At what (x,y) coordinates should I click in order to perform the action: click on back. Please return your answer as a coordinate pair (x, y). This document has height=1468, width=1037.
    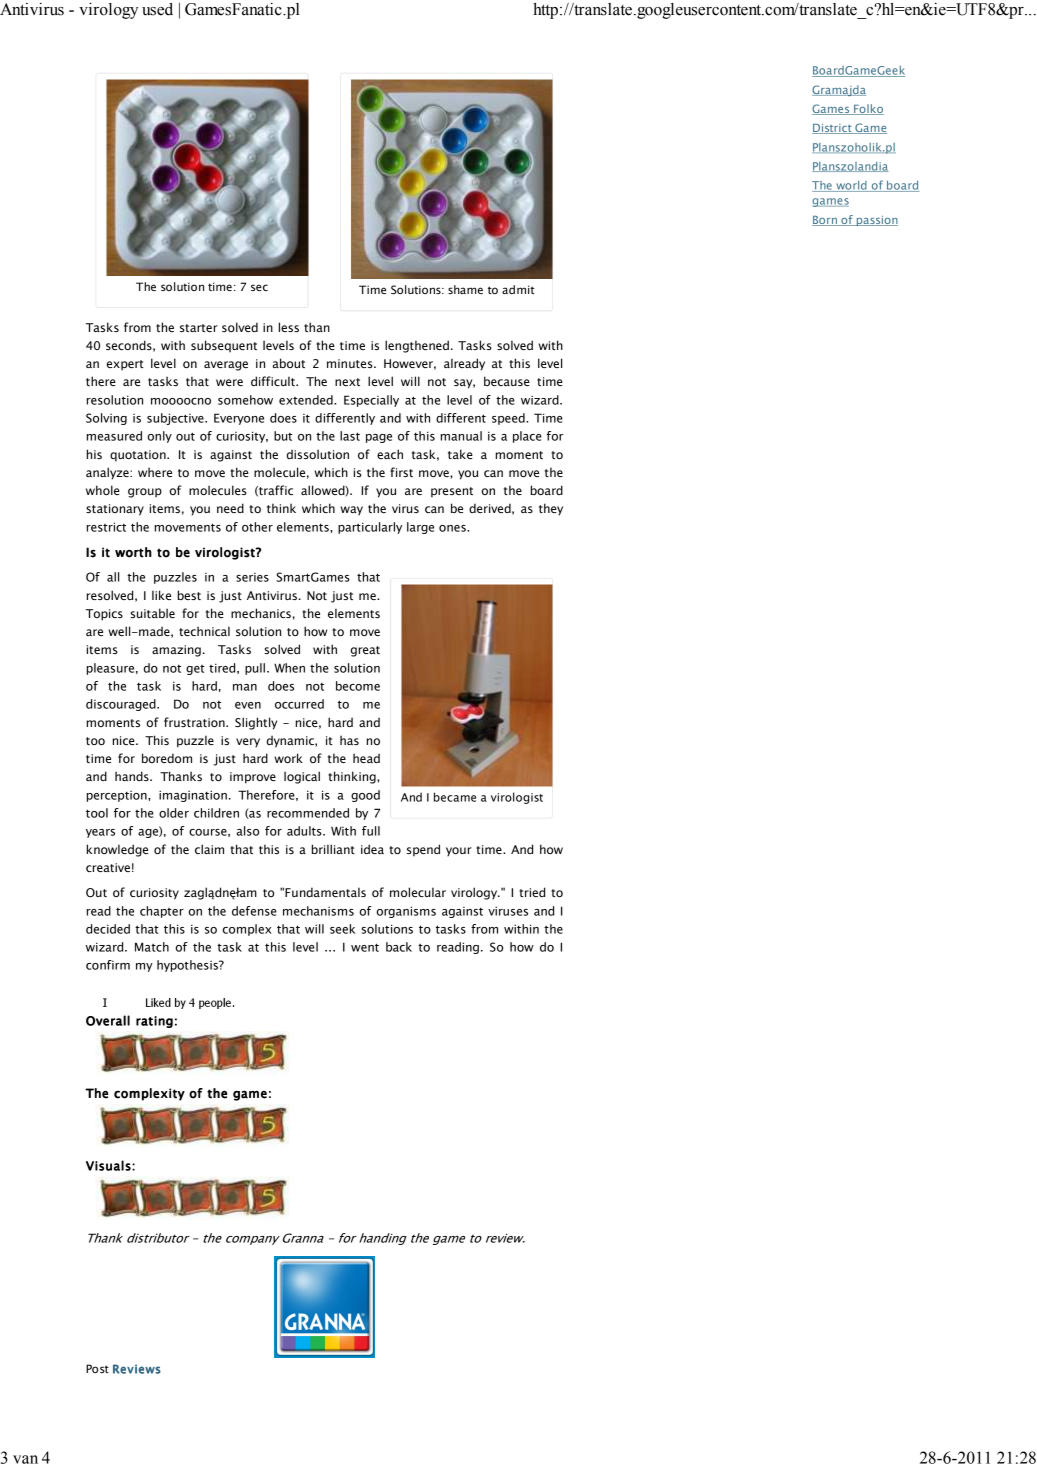
    Looking at the image, I should click on (399, 947).
